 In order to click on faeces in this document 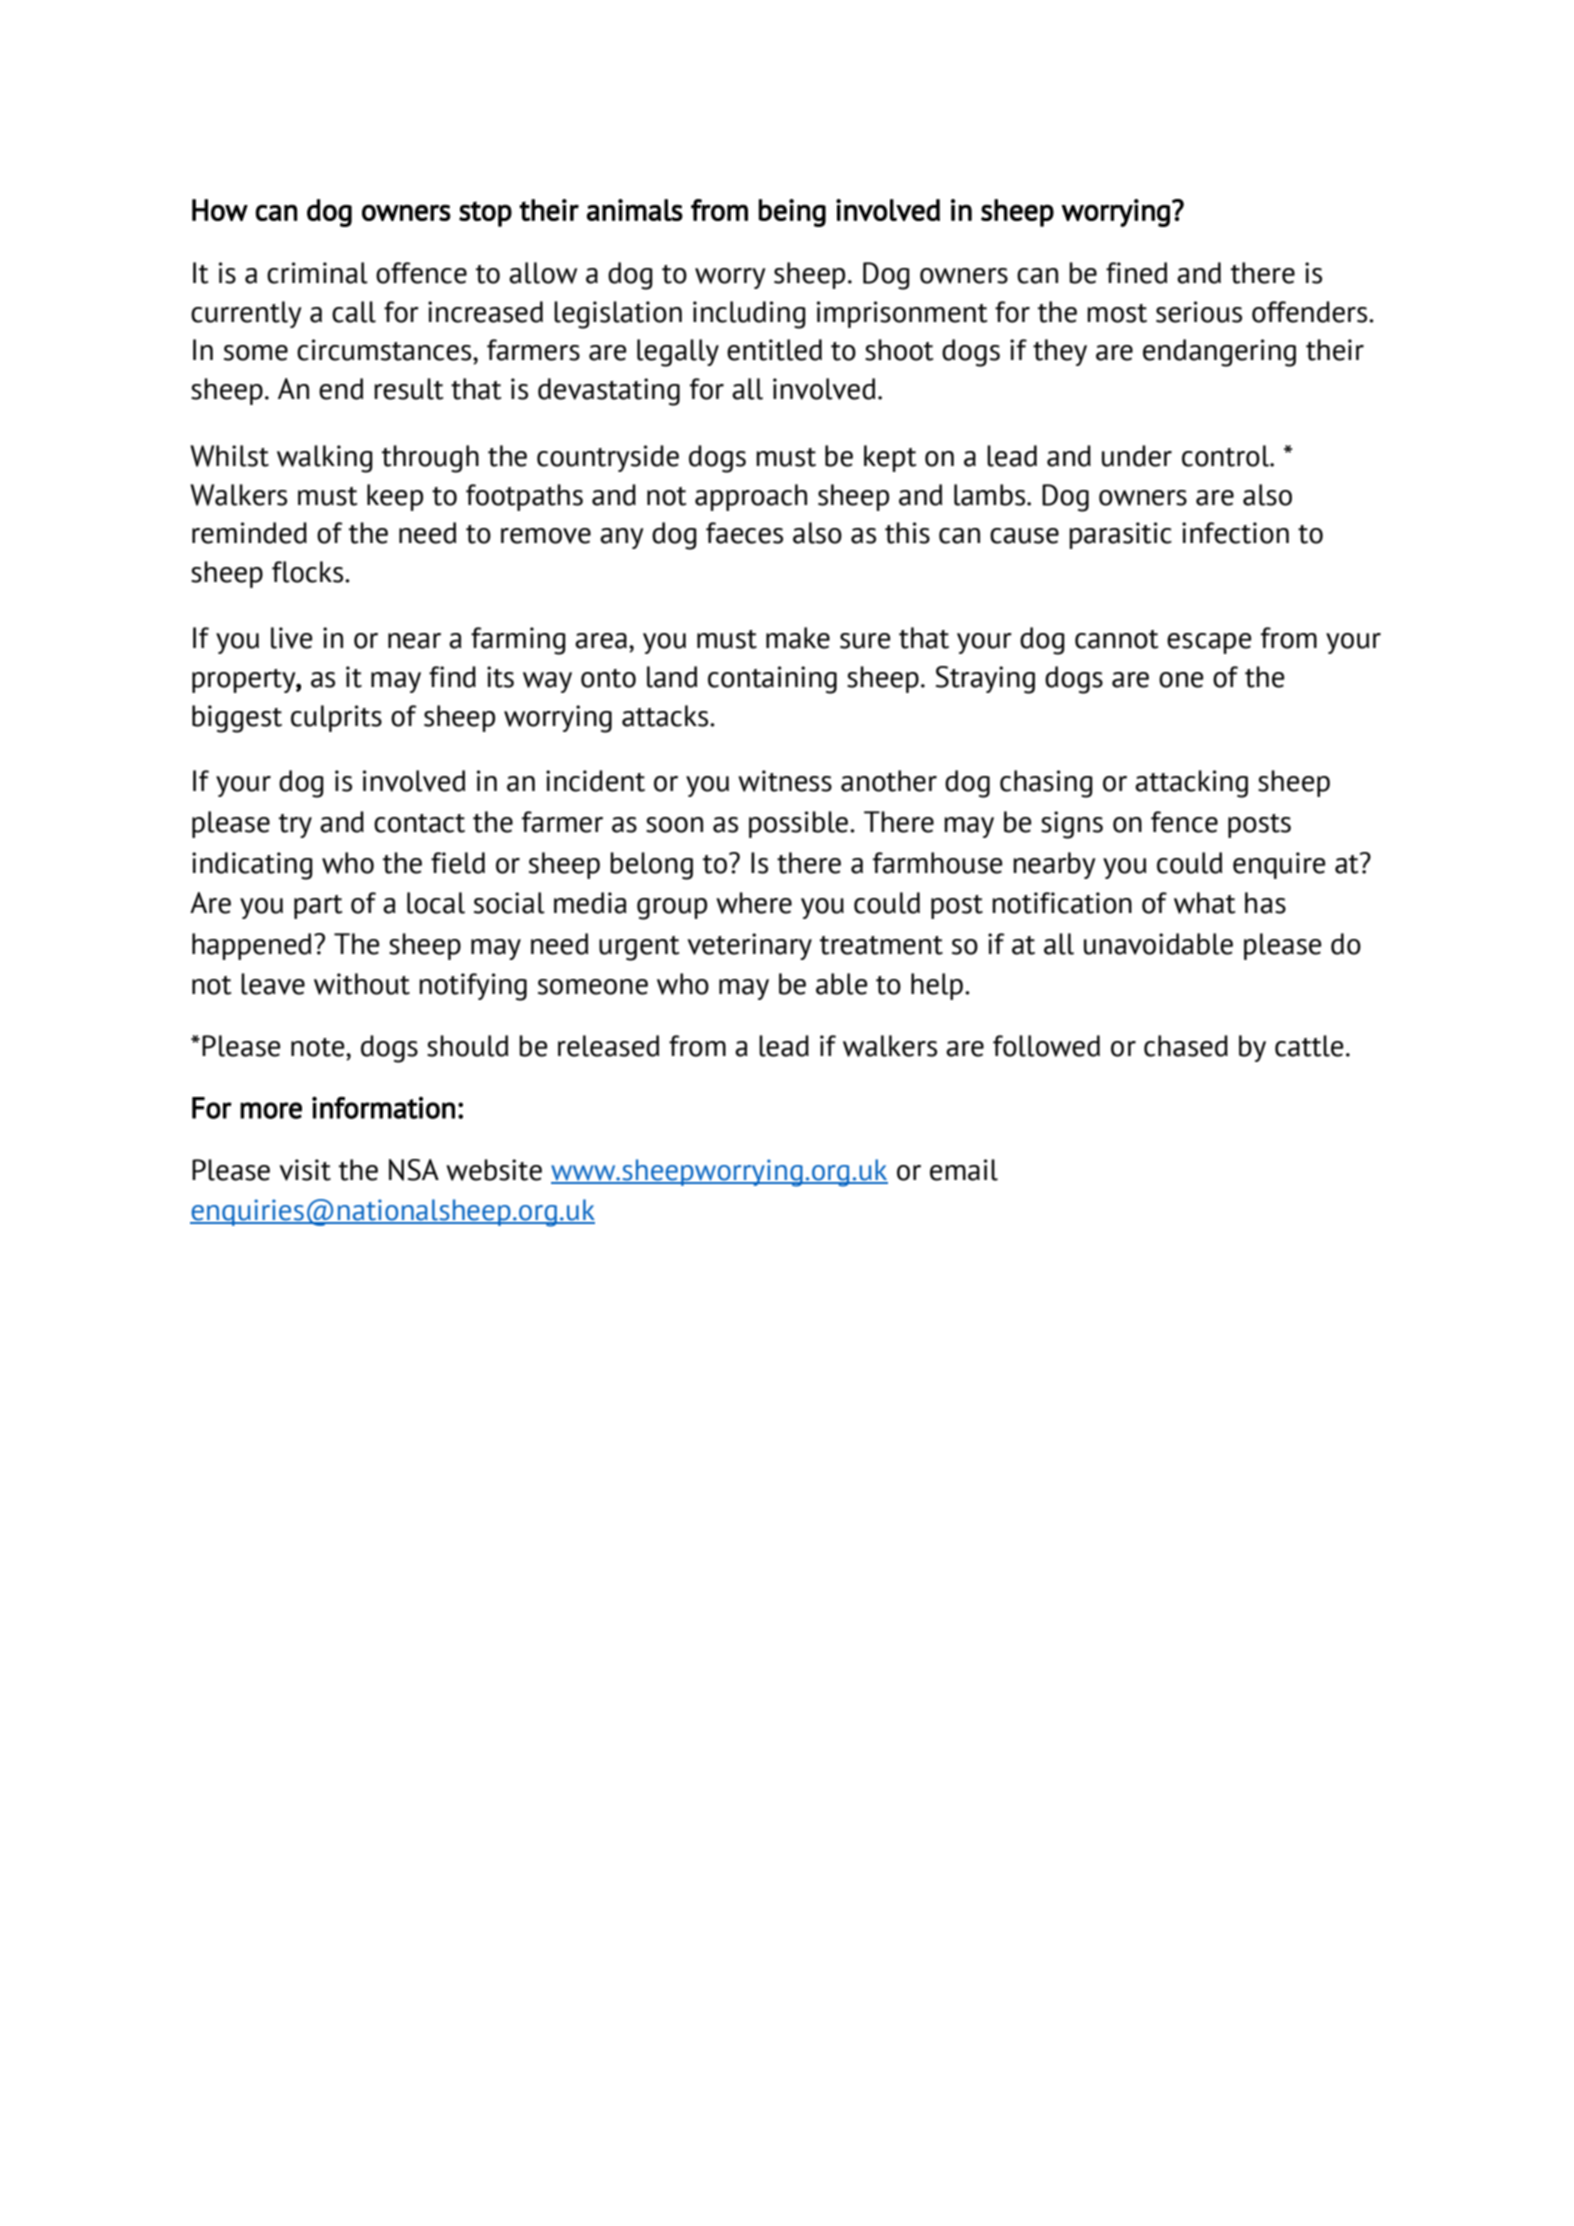, I will do `click(744, 533)`.
